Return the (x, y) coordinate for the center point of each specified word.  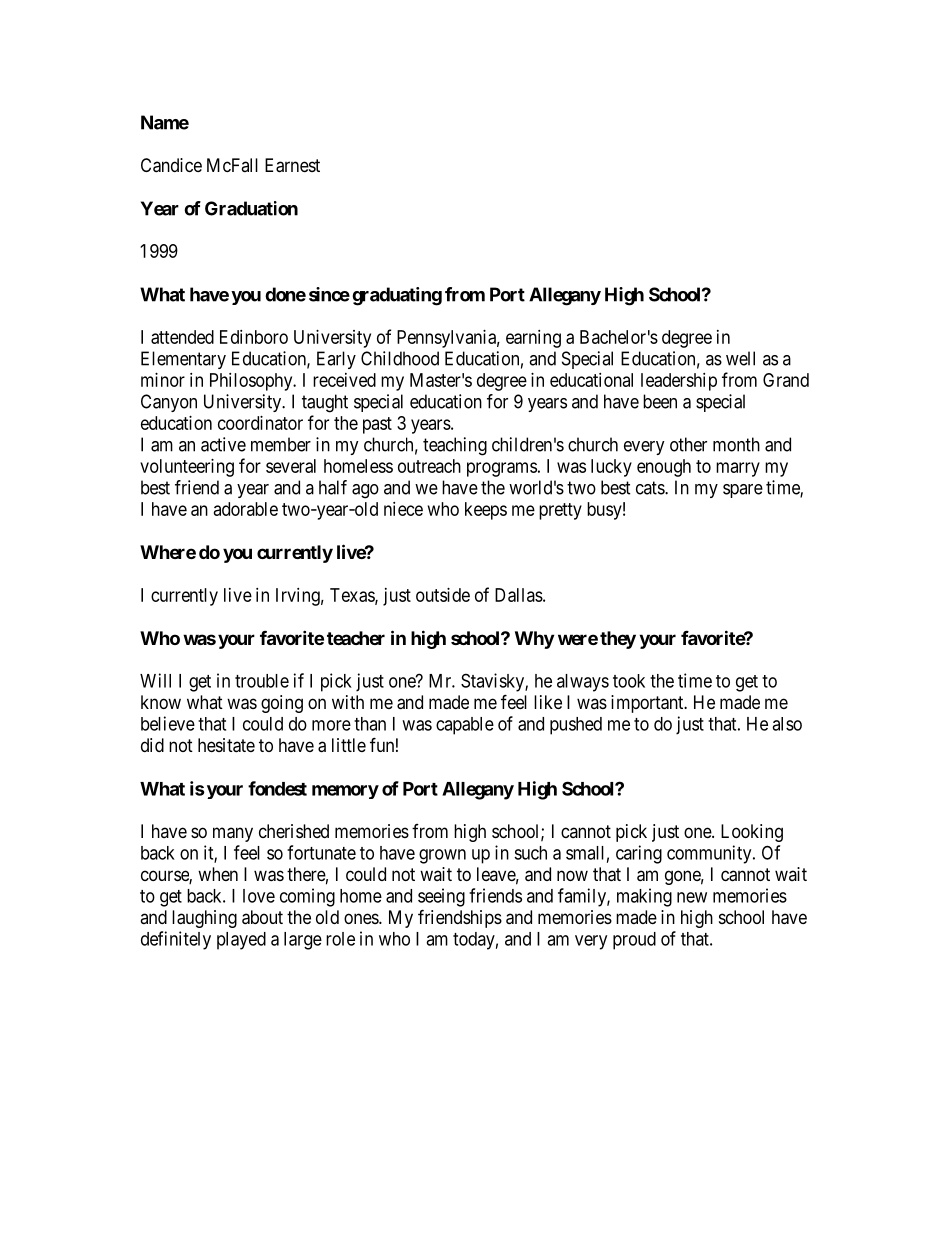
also (787, 724)
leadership (679, 382)
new (692, 897)
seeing (441, 897)
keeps (486, 511)
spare (743, 491)
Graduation (251, 208)
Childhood (400, 358)
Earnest (292, 165)
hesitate (226, 745)
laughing (204, 919)
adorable (246, 509)
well (740, 358)
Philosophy (252, 382)
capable (465, 726)
